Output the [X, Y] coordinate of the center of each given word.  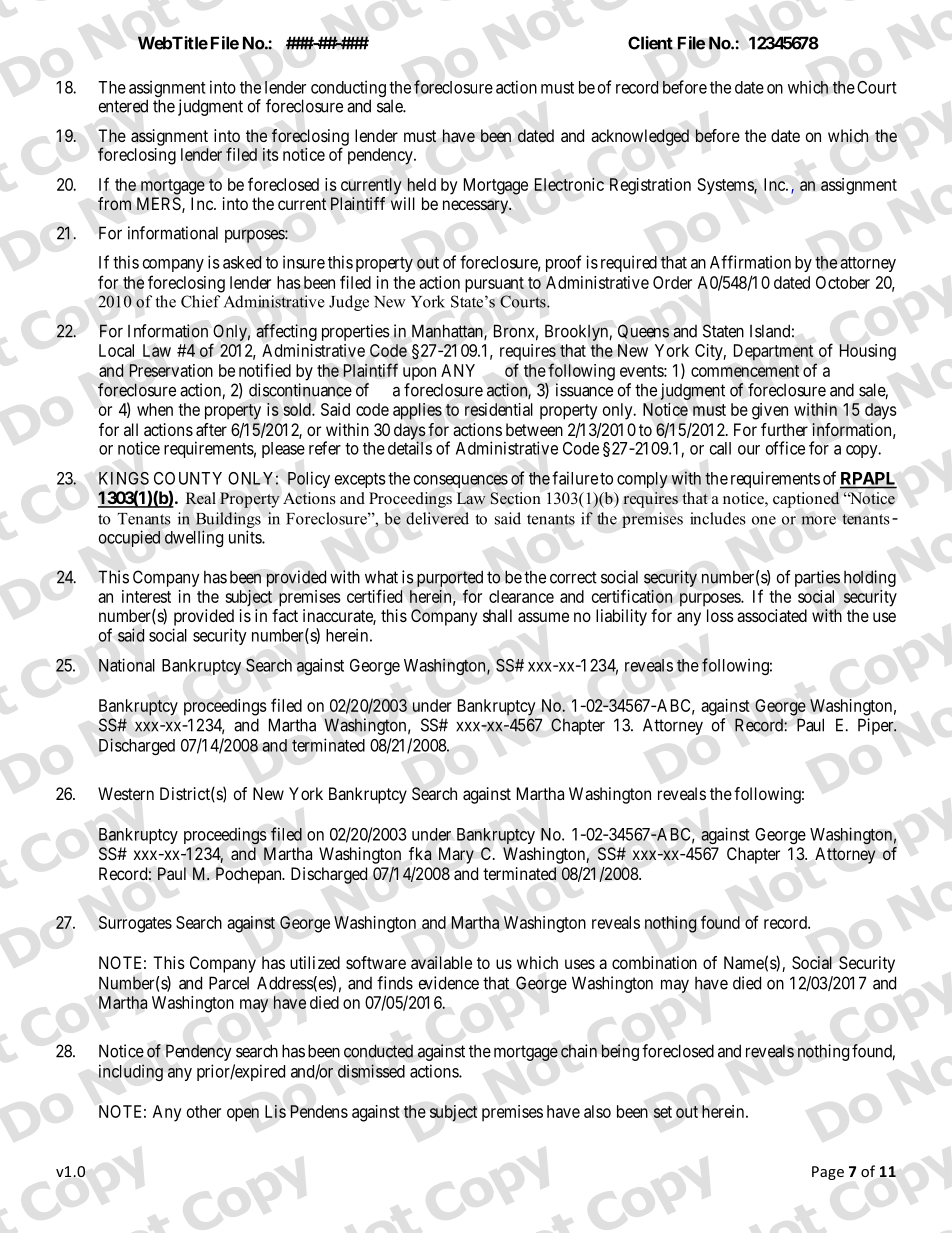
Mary [456, 855]
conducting [348, 90]
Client [650, 43]
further [784, 429]
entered [123, 106]
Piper [877, 726]
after [211, 429]
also [597, 1111]
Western [126, 794]
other [204, 1111]
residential [499, 409]
